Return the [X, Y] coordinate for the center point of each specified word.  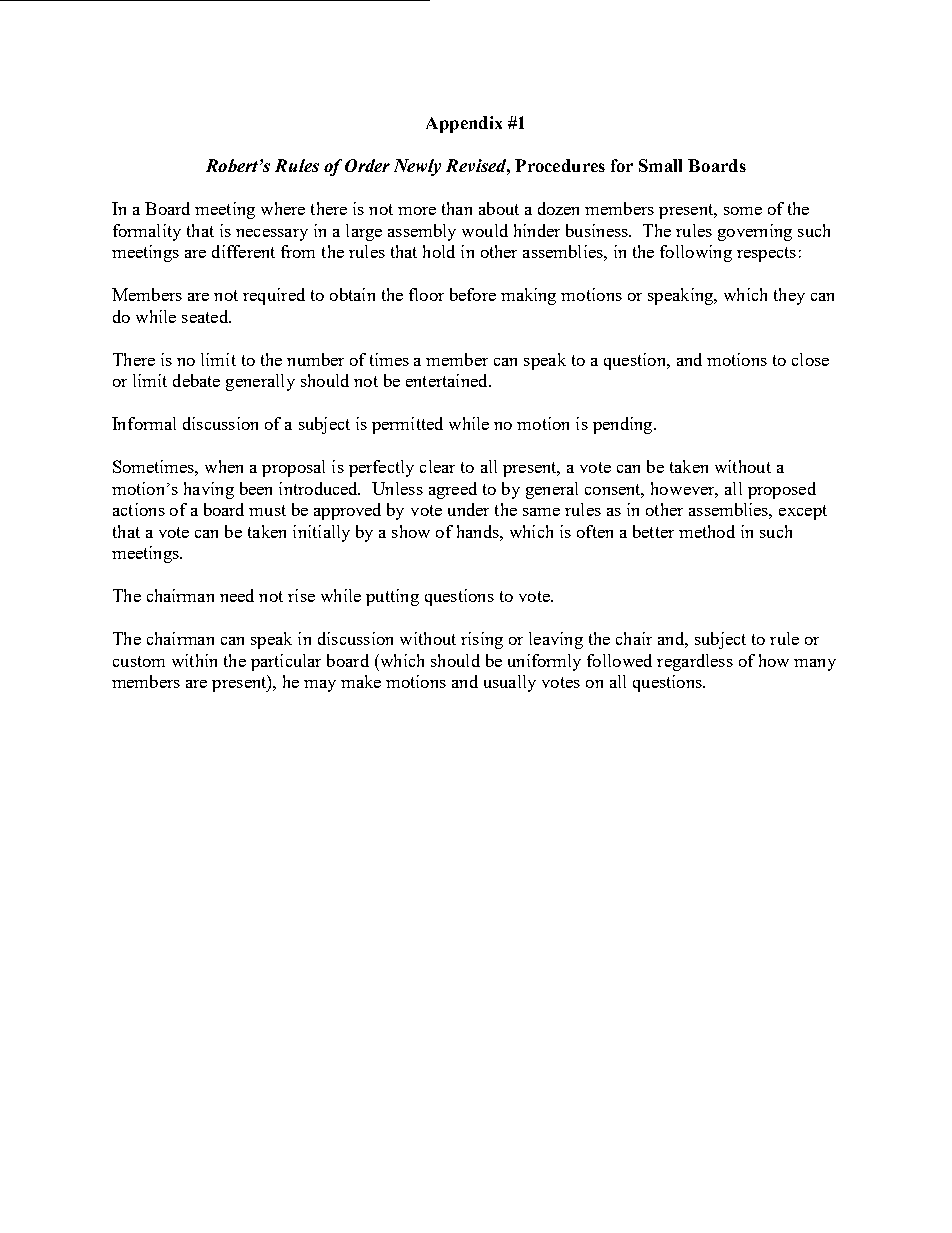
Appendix [464, 124]
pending [624, 425]
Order [367, 165]
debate [196, 380]
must [267, 510]
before [473, 294]
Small [660, 165]
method [707, 531]
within [194, 660]
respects [766, 254]
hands [479, 531]
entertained [448, 380]
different [243, 251]
